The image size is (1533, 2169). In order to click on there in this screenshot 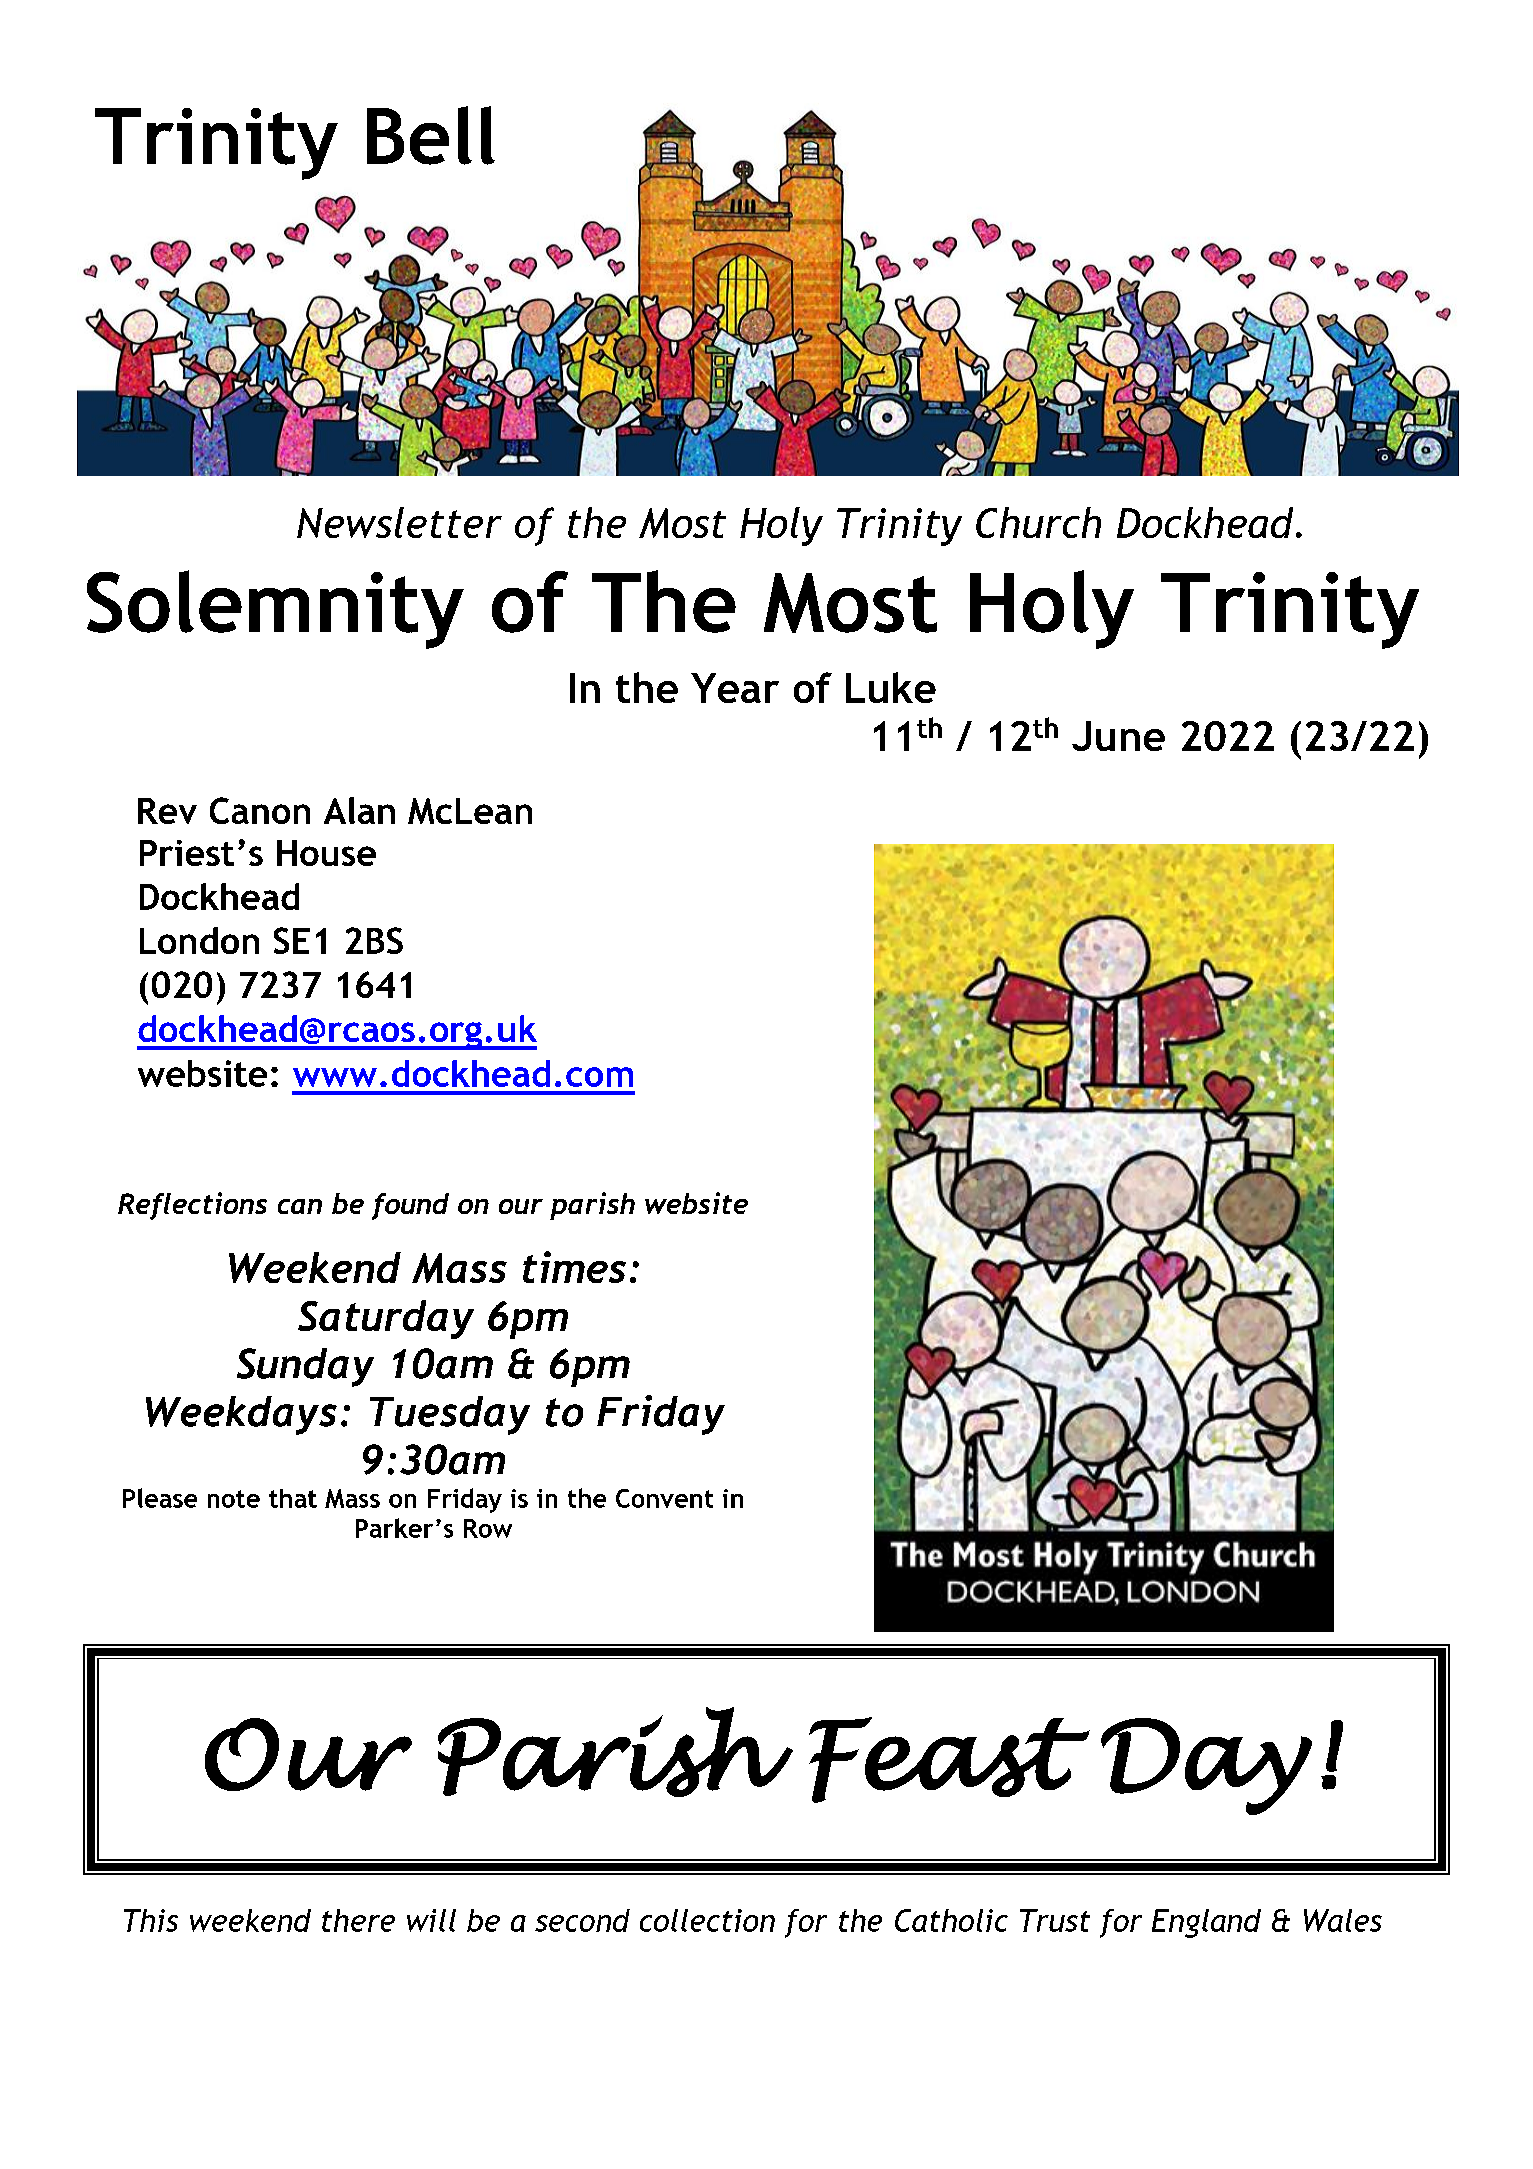, I will do `click(358, 1920)`.
